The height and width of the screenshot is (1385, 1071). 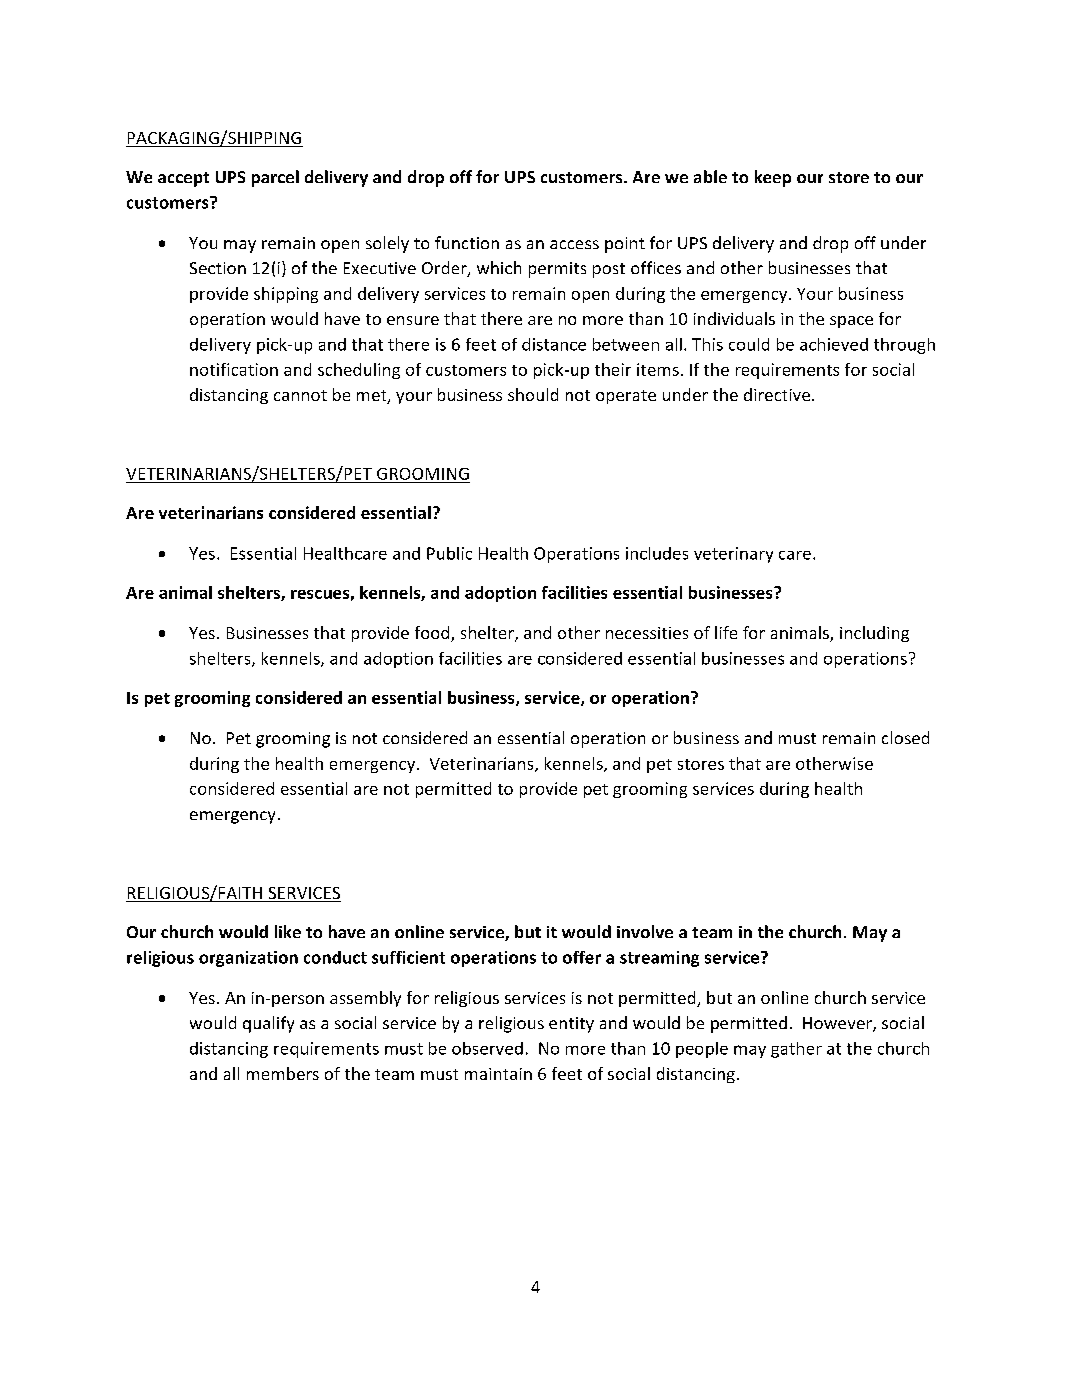 I want to click on should, so click(x=533, y=394).
